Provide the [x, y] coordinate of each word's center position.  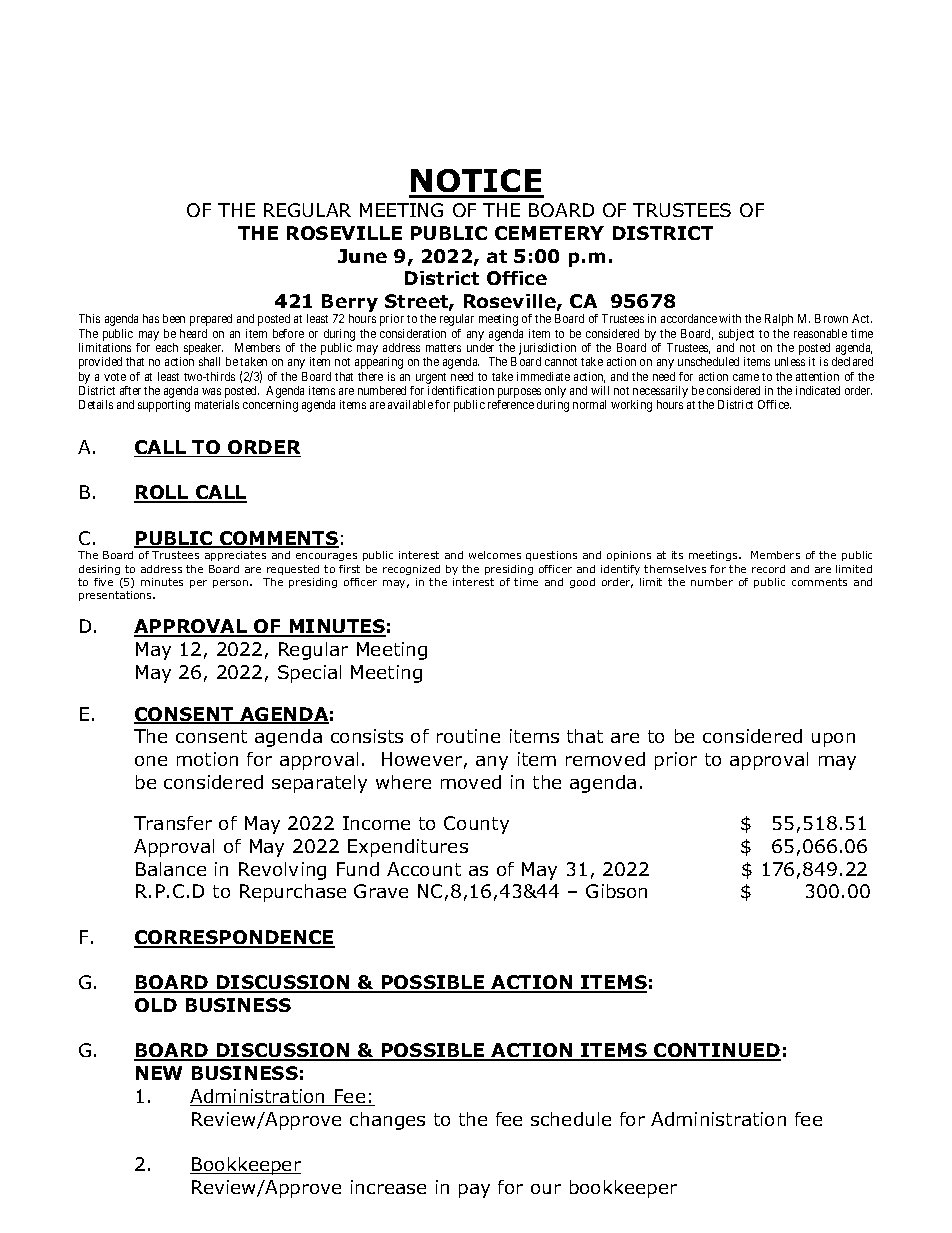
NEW [159, 1073]
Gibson [616, 891]
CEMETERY [549, 233]
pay [474, 1191]
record [768, 569]
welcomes [495, 555]
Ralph [779, 320]
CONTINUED [716, 1052]
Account [424, 869]
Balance [171, 869]
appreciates [235, 556]
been [174, 318]
